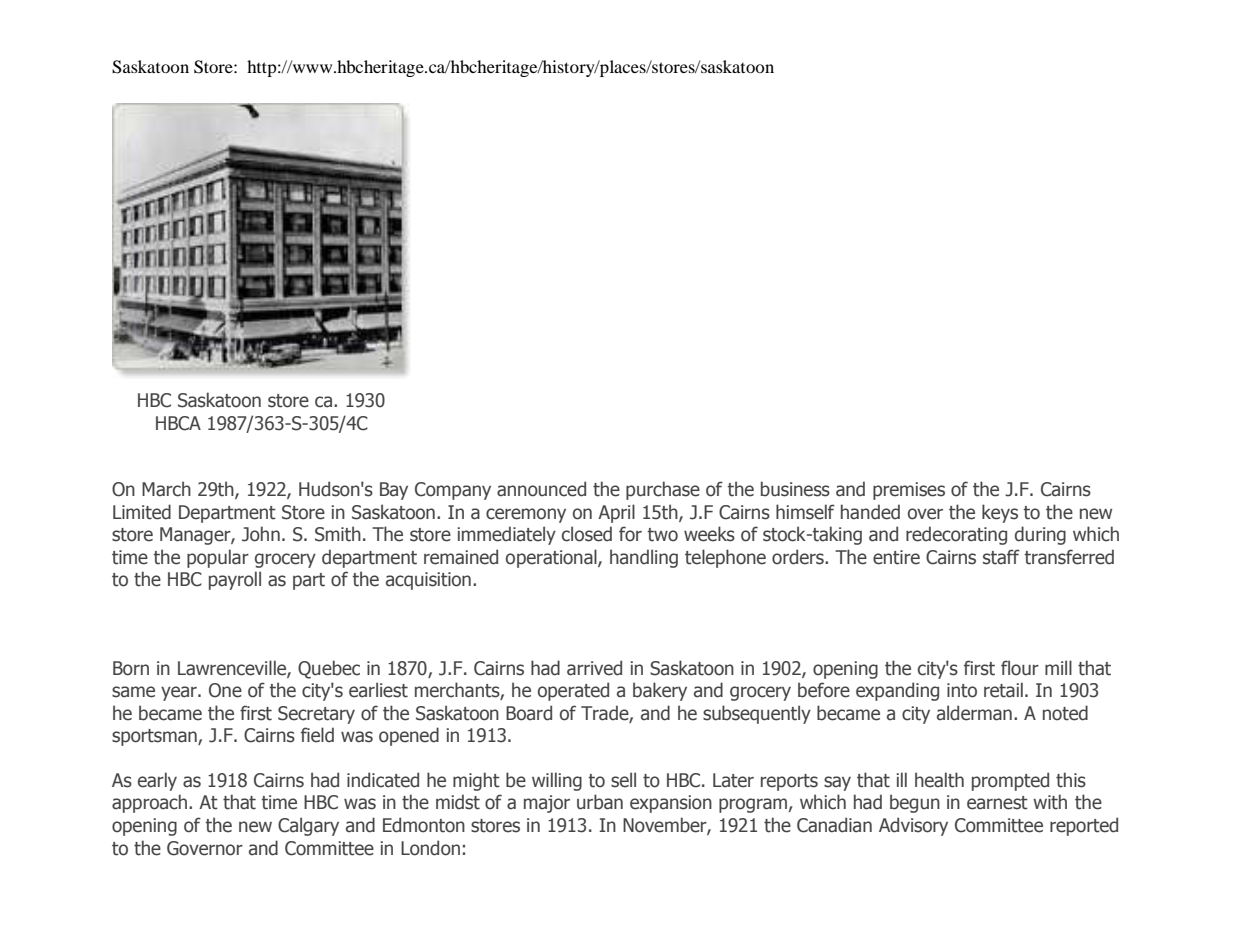 The width and height of the screenshot is (1233, 952). Describe the element at coordinates (430, 848) in the screenshot. I see `London` at that location.
